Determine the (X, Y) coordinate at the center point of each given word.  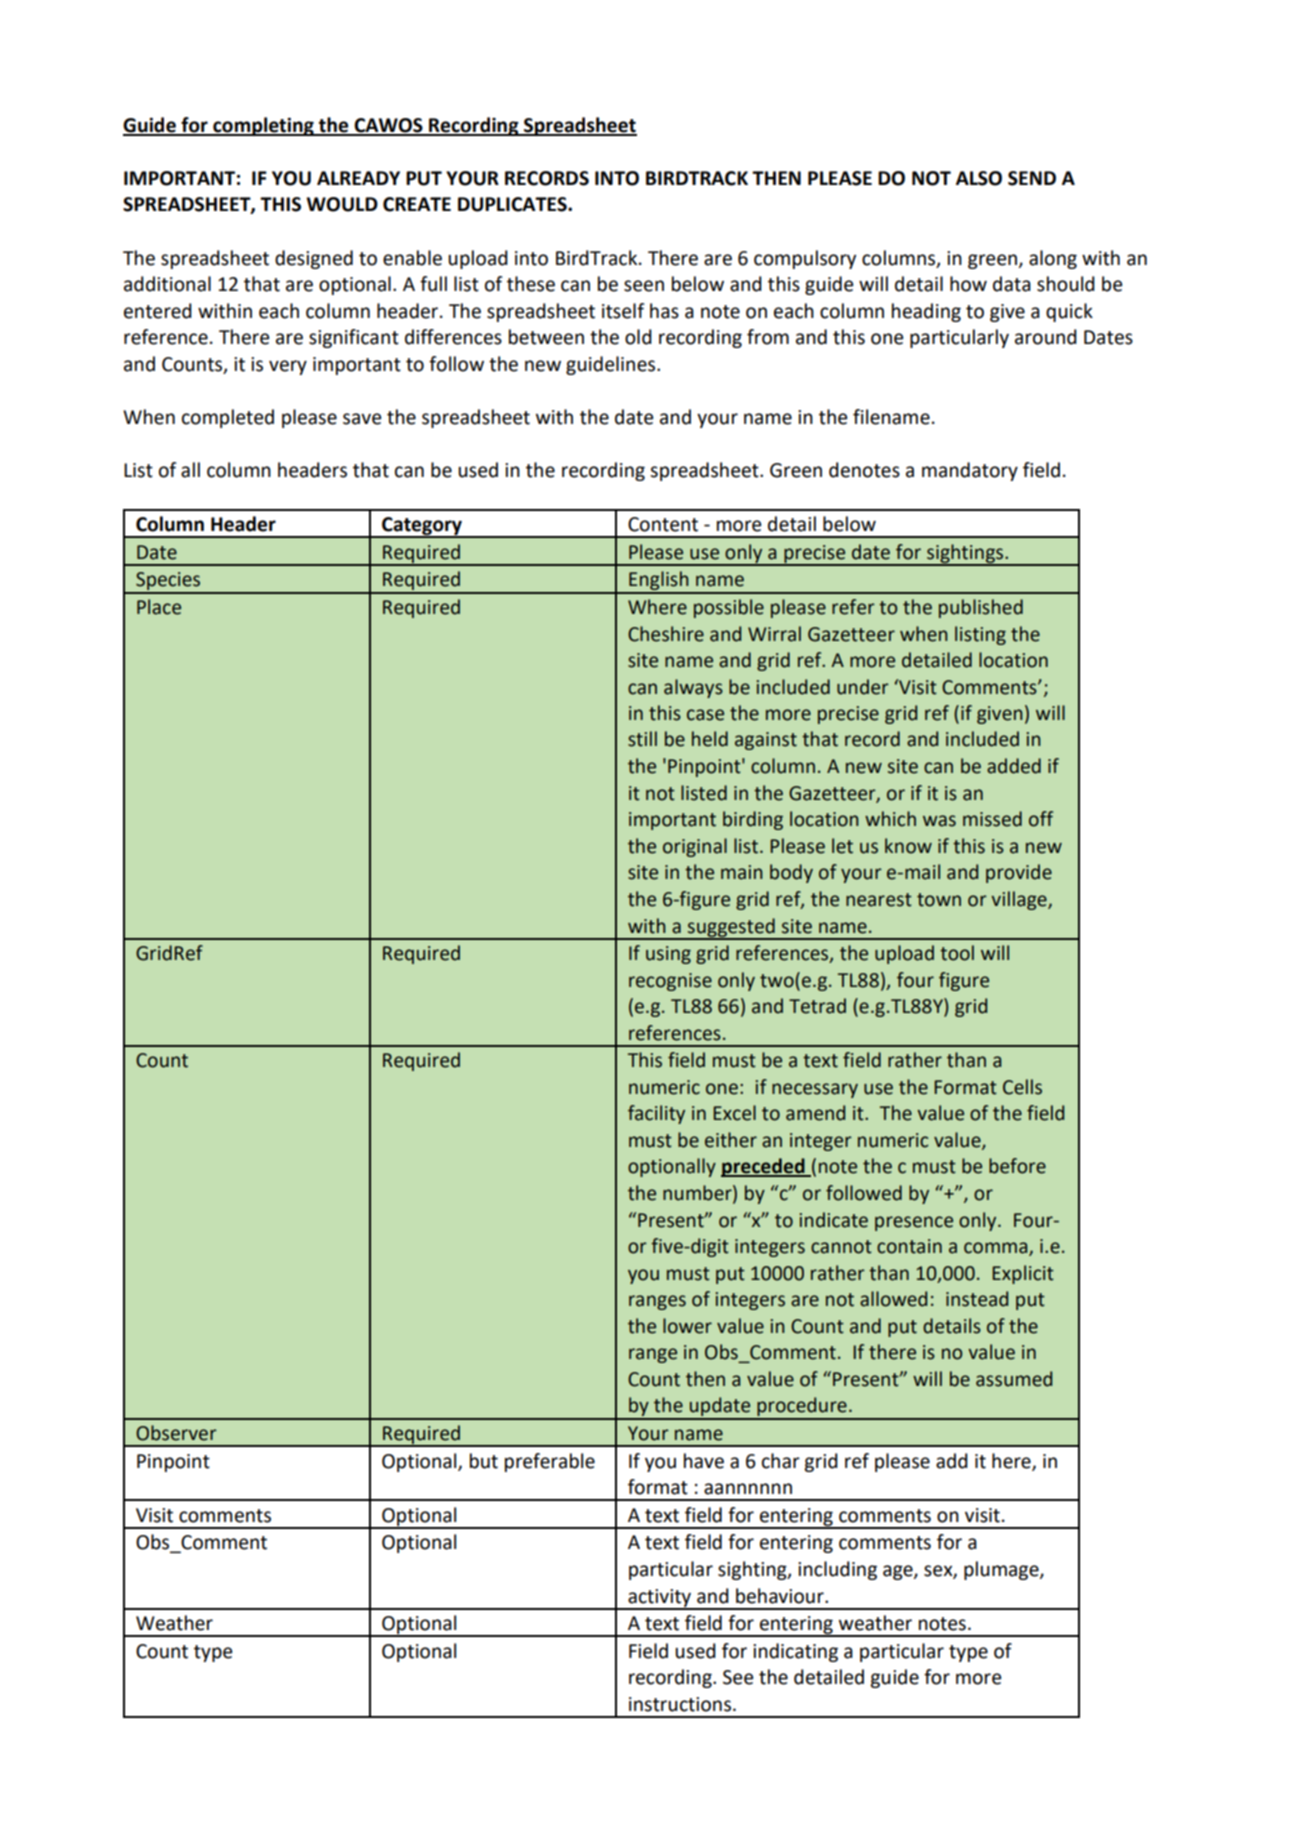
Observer (176, 1433)
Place (159, 607)
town (939, 900)
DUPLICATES (513, 204)
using (668, 955)
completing (263, 126)
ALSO (979, 178)
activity (660, 1599)
